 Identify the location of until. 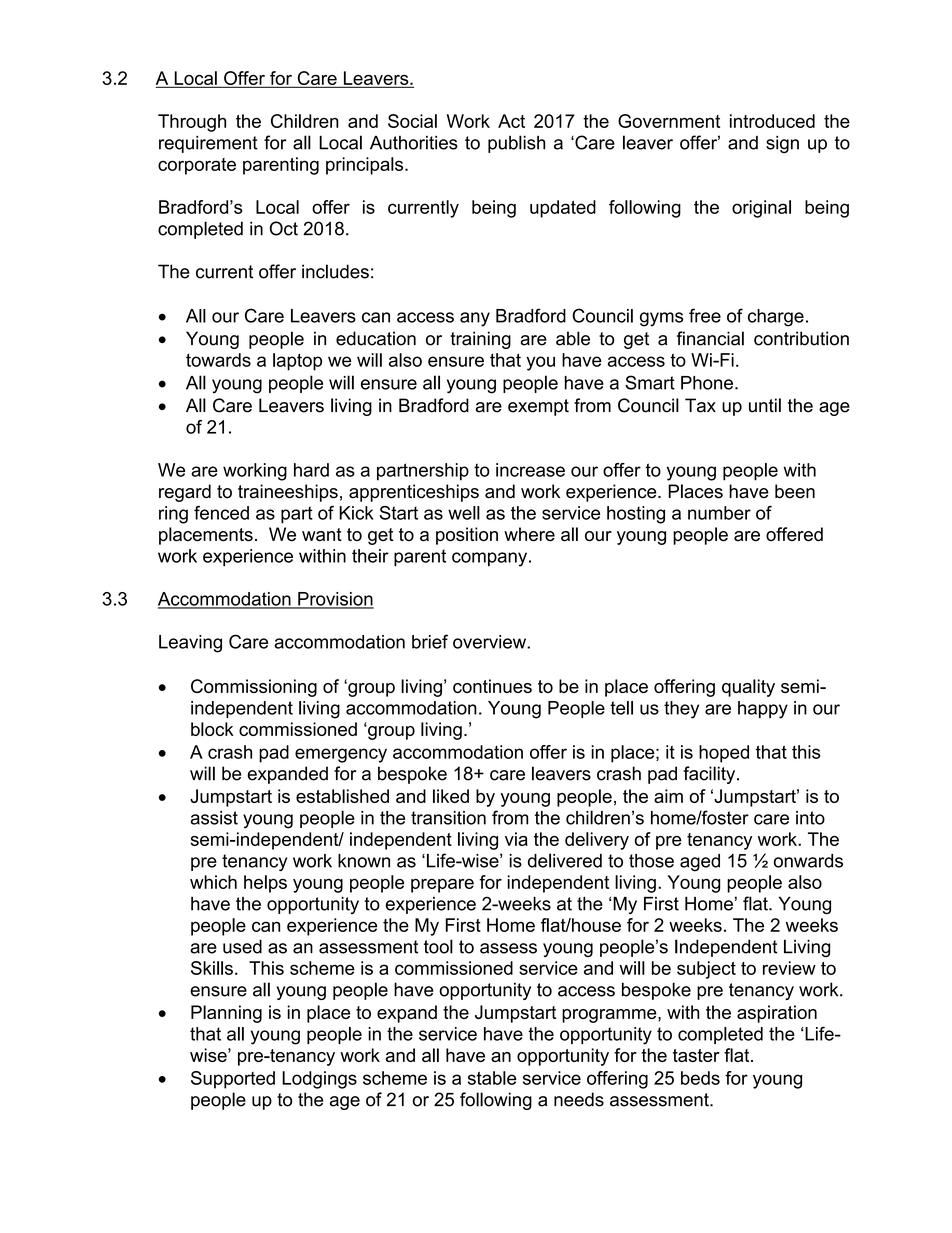
(765, 405).
